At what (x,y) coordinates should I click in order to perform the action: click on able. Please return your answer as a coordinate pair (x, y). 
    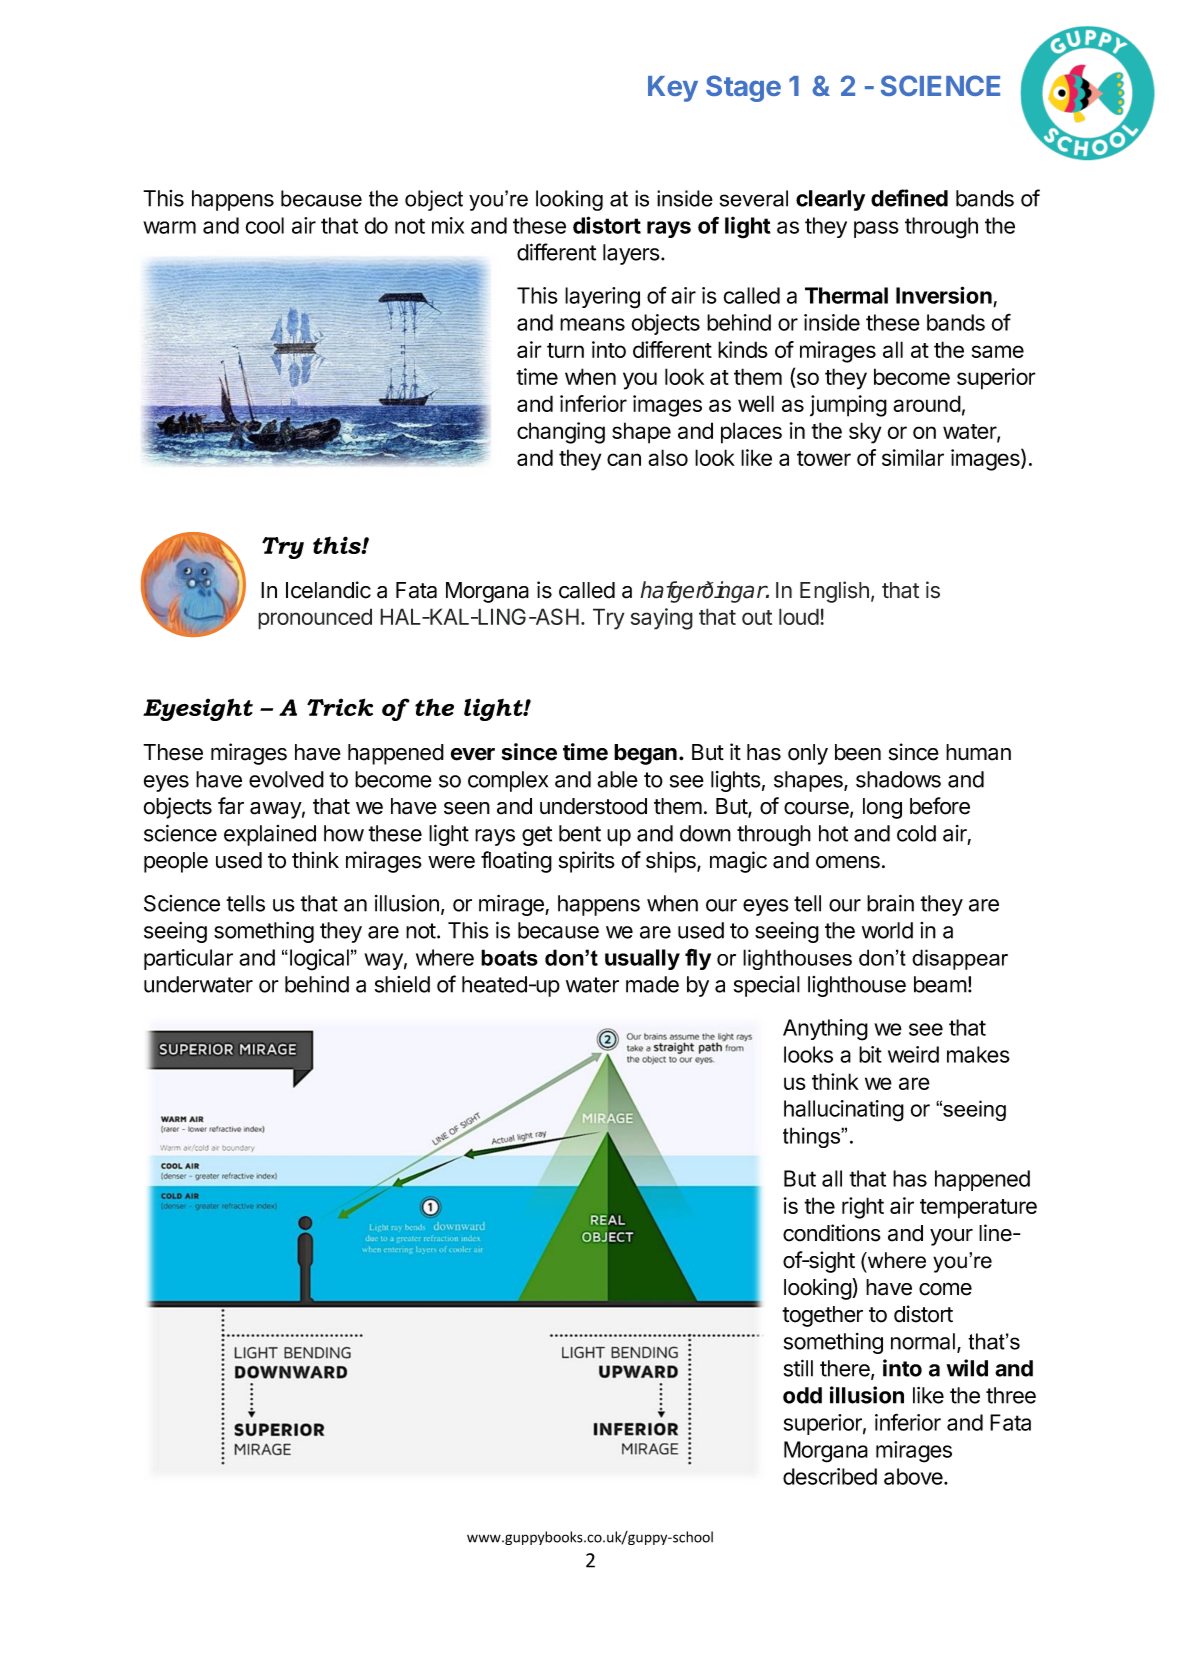
    Looking at the image, I should click on (617, 779).
